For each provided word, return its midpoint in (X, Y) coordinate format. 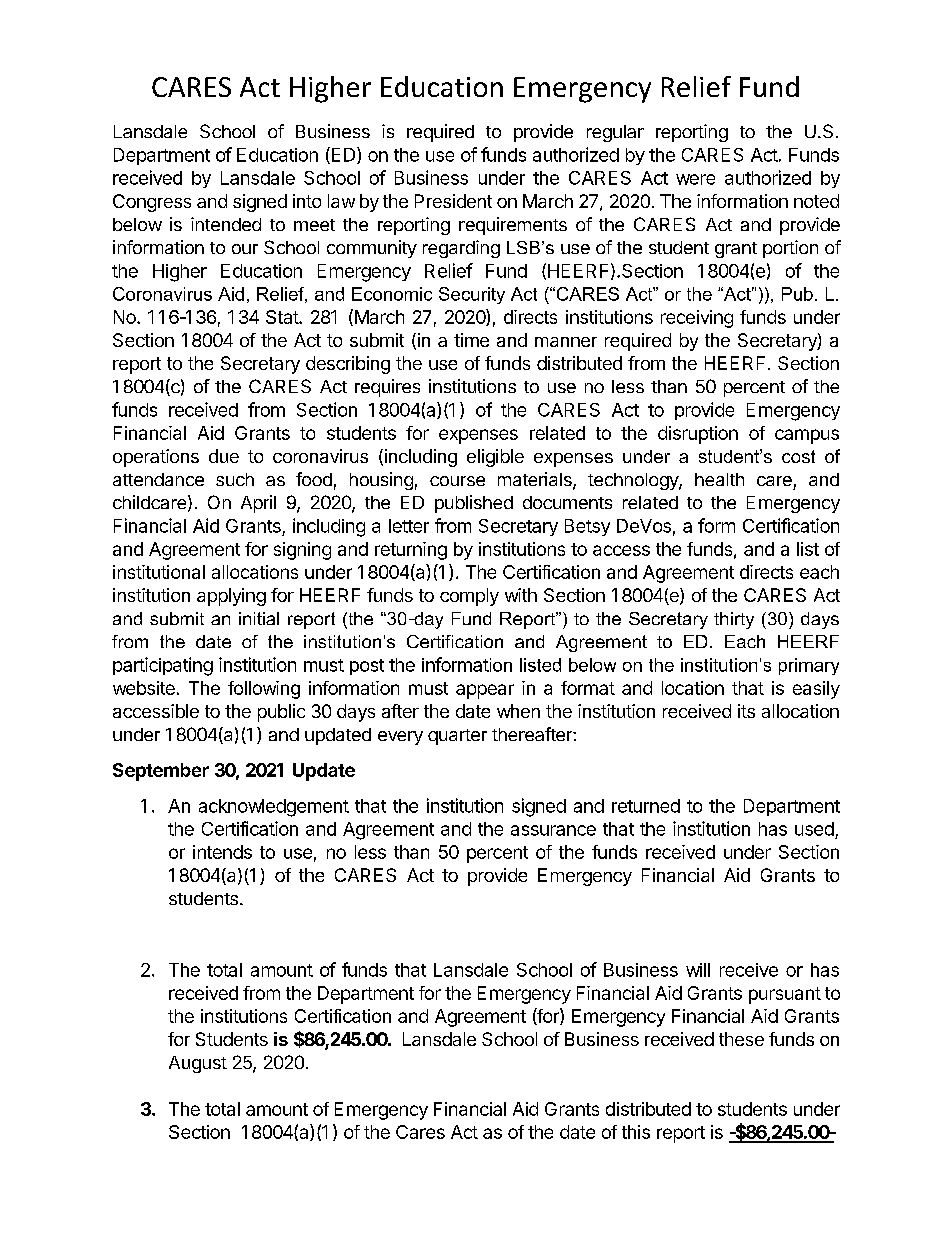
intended (226, 224)
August (198, 1064)
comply (469, 597)
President (453, 201)
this (636, 1132)
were (695, 179)
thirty (734, 620)
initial (259, 618)
